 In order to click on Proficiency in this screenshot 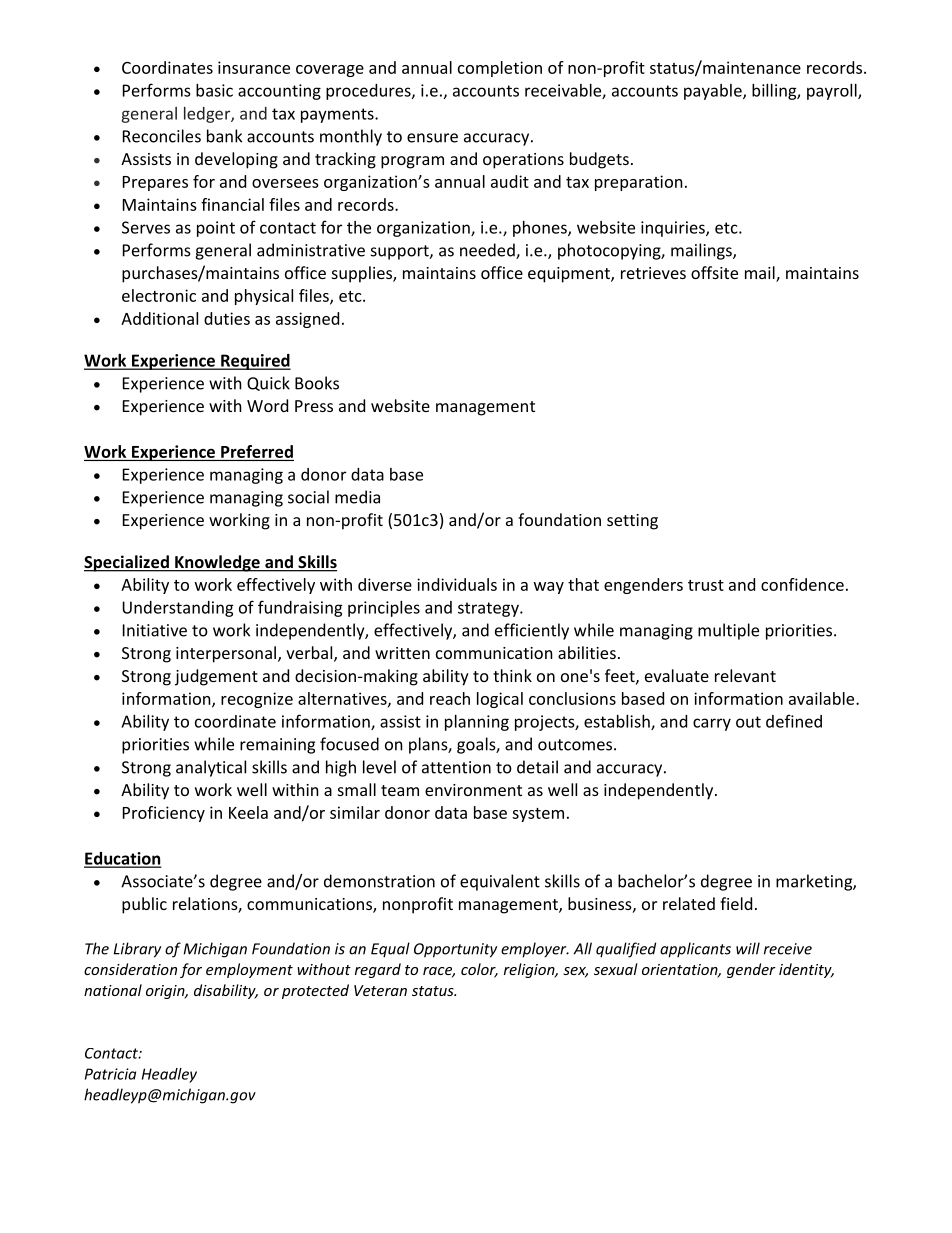, I will do `click(164, 814)`.
